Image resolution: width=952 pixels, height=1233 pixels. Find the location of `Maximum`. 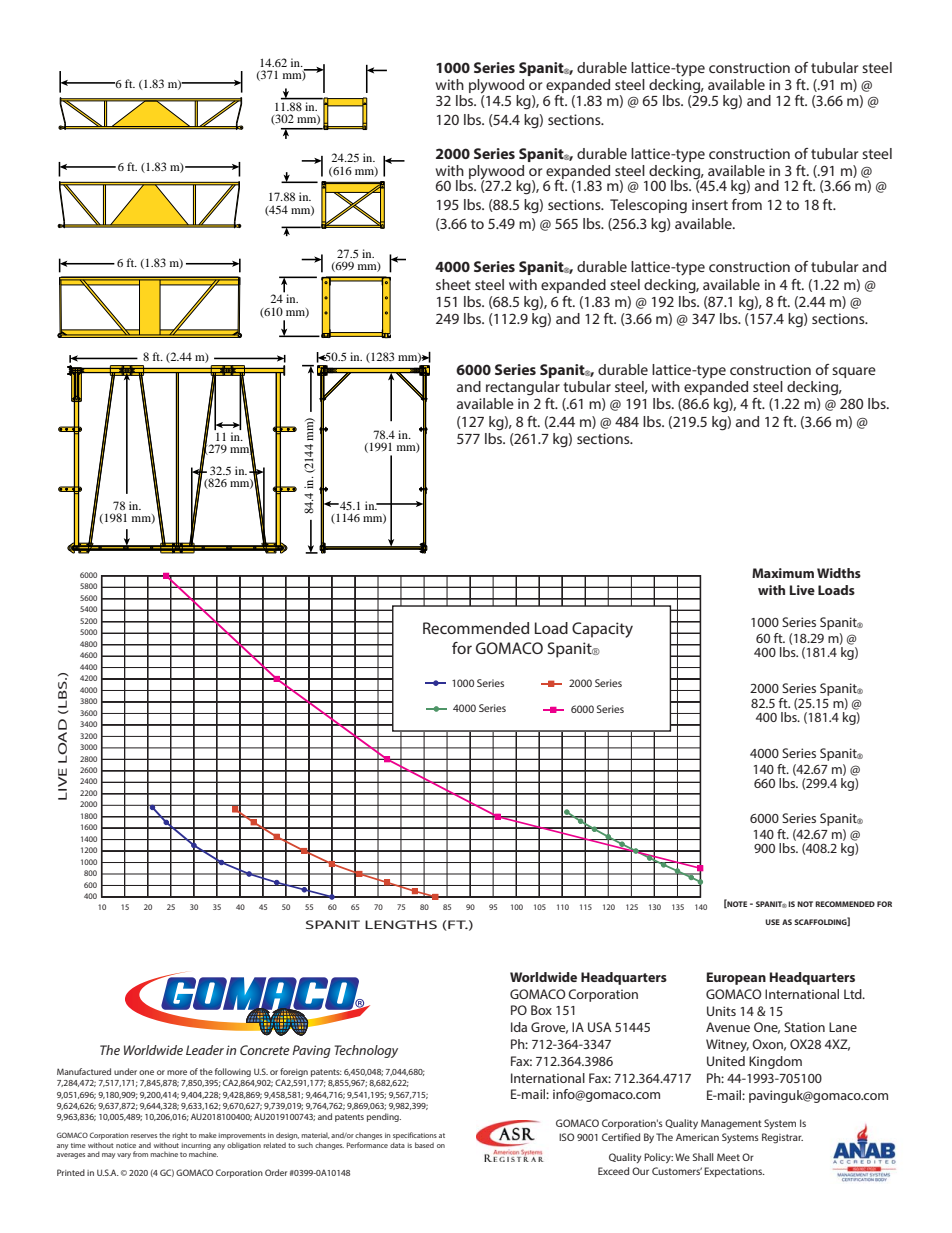

Maximum is located at coordinates (783, 573).
